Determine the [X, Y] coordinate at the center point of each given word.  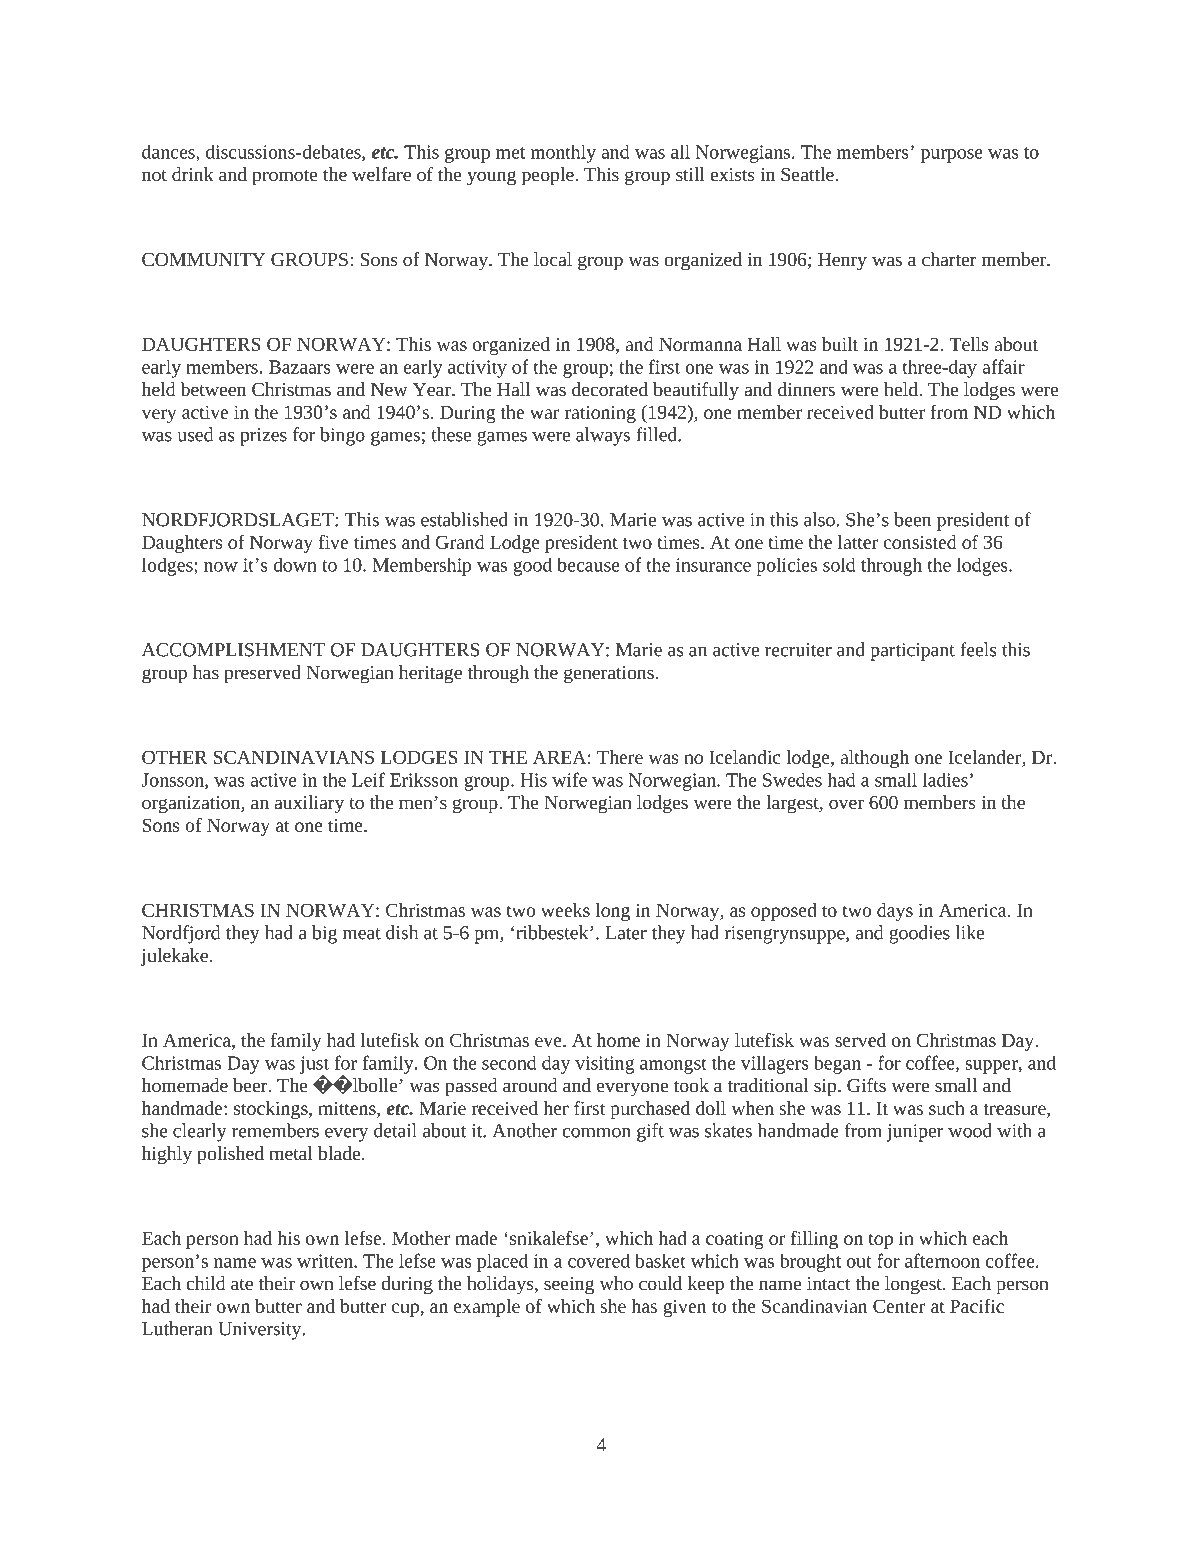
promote [285, 178]
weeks [565, 910]
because [588, 564]
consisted [920, 542]
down [295, 564]
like [970, 932]
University [261, 1331]
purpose [952, 156]
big [324, 934]
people [549, 176]
